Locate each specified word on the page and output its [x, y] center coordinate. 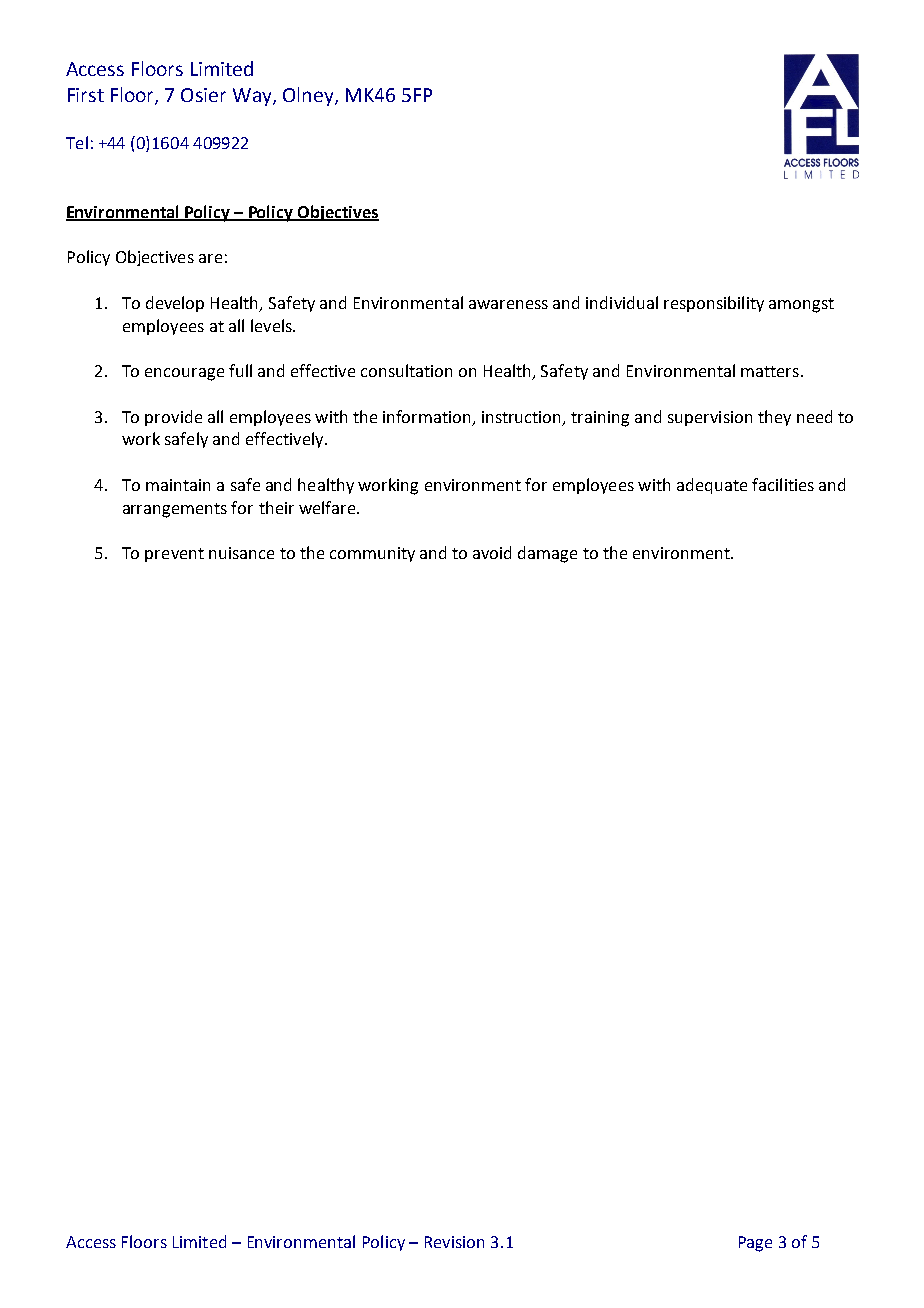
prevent [174, 555]
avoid [492, 552]
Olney [309, 96]
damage [547, 554]
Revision [454, 1242]
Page [755, 1244]
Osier [203, 95]
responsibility [714, 304]
